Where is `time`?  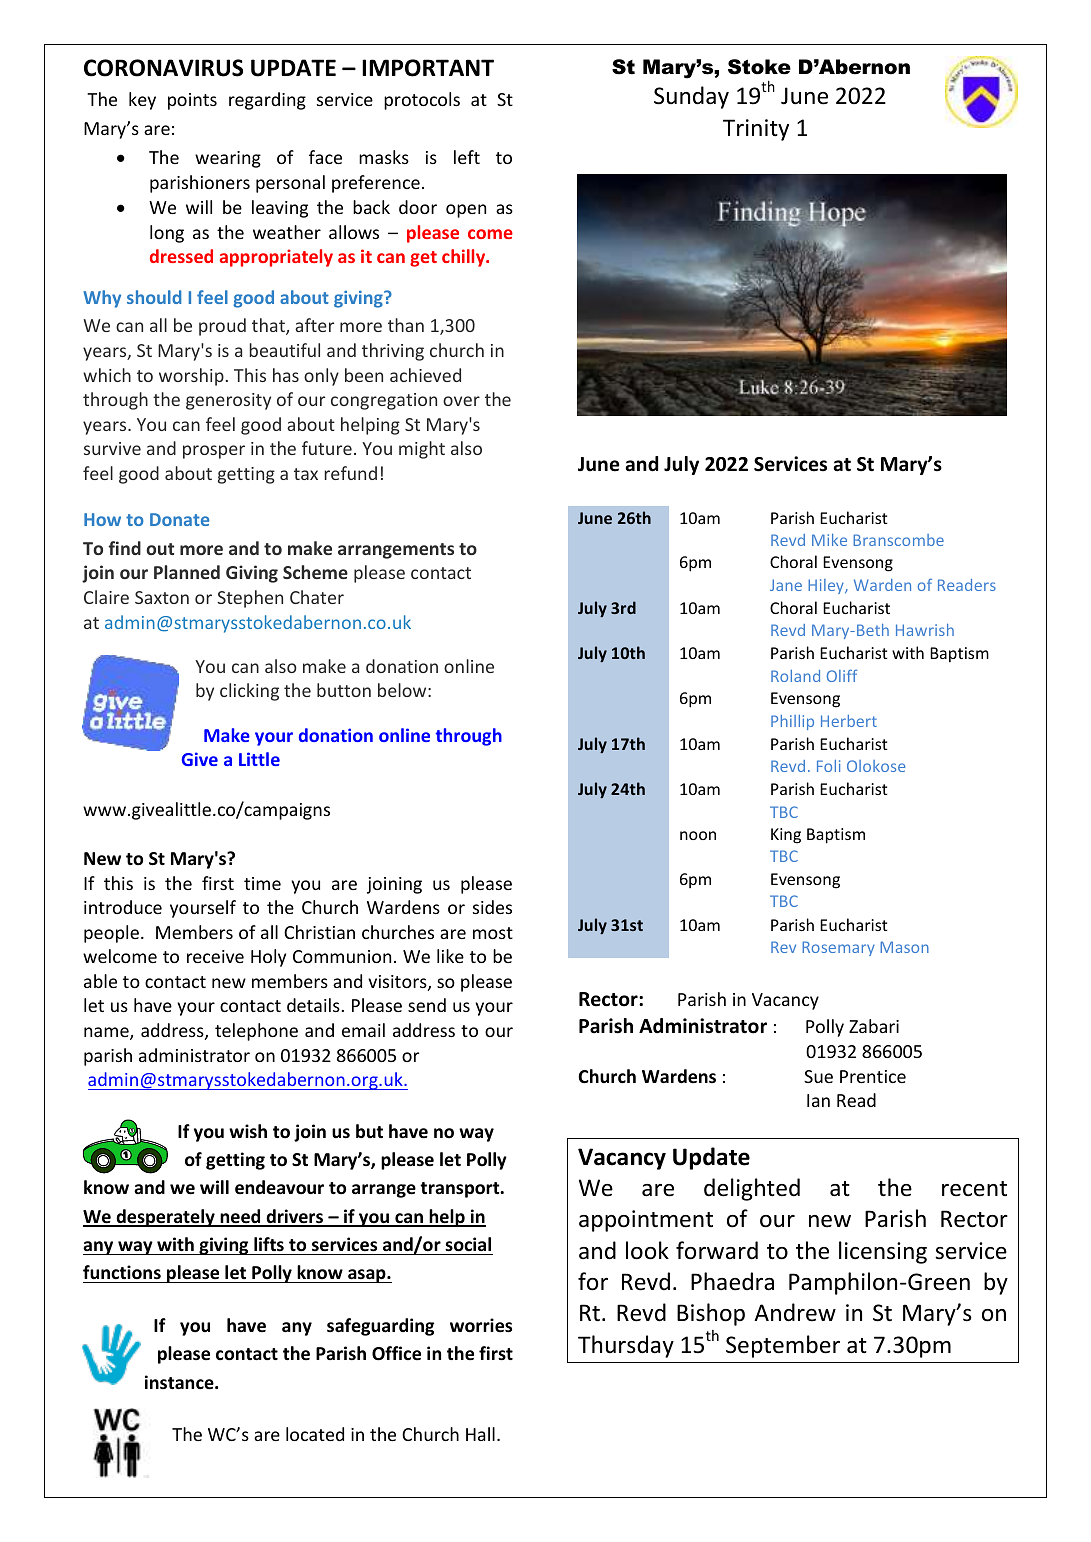 time is located at coordinates (262, 883).
